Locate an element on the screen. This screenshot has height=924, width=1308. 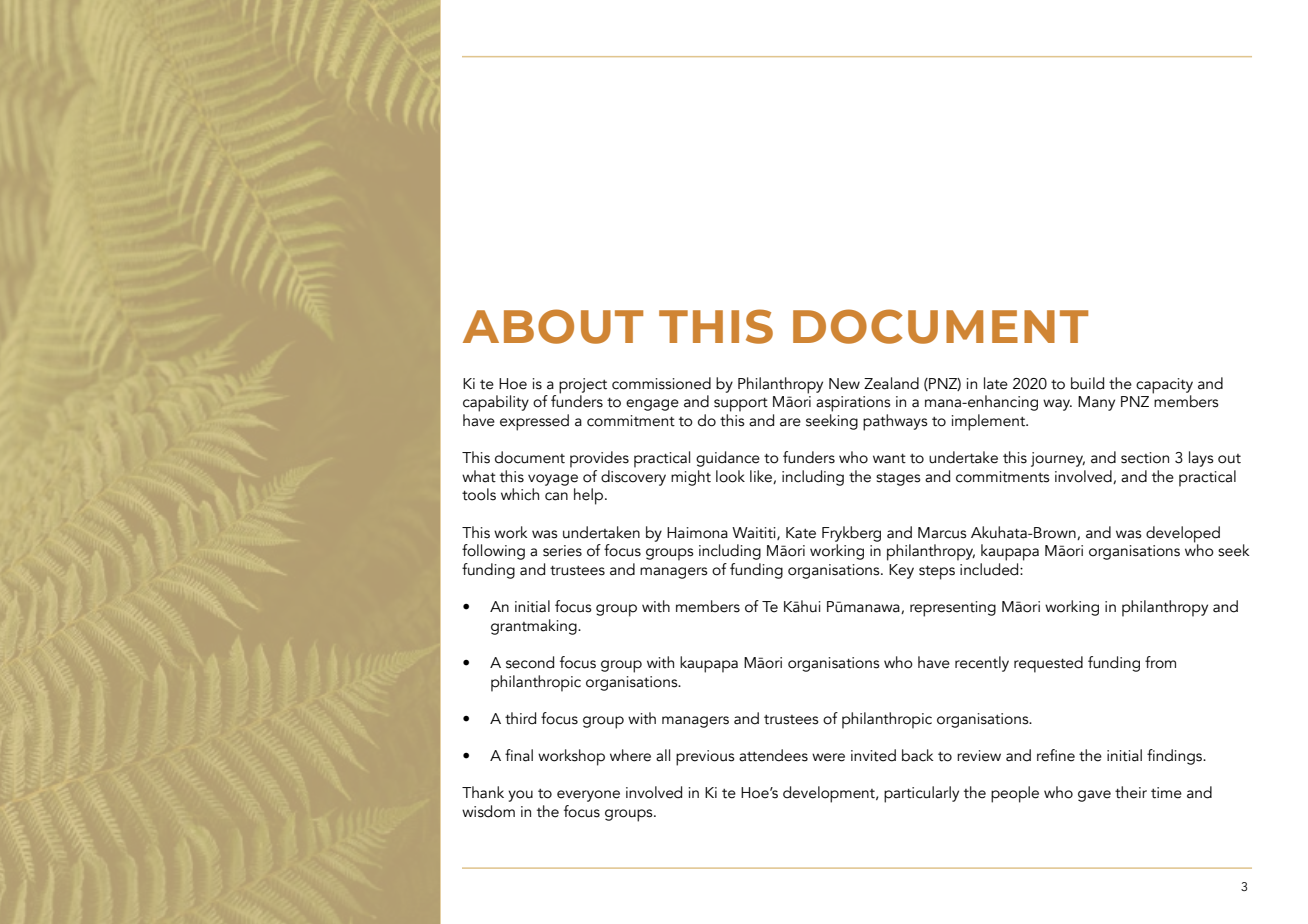
everyone is located at coordinates (588, 796).
